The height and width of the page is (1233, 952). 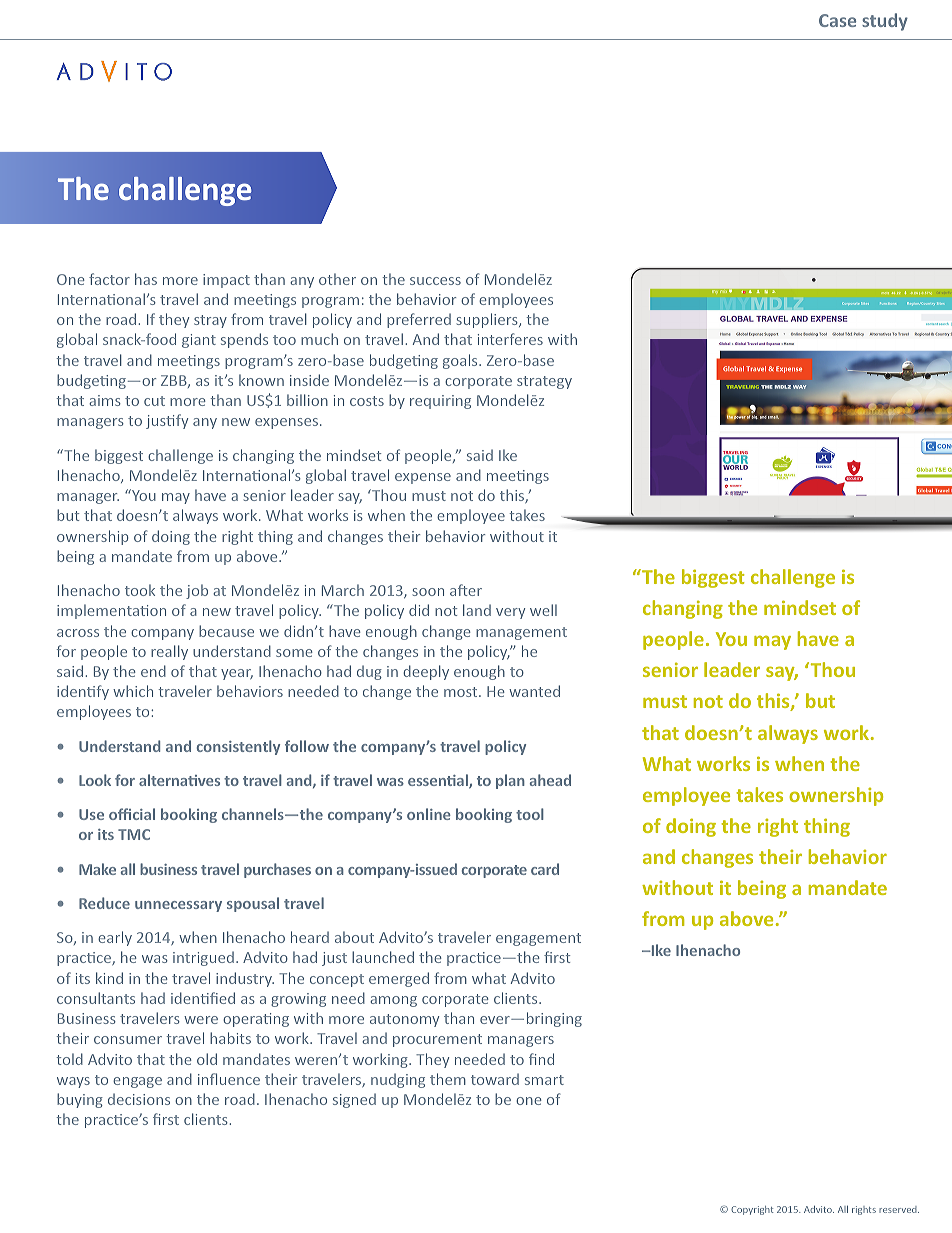 What do you see at coordinates (530, 814) in the page?
I see `tool` at bounding box center [530, 814].
